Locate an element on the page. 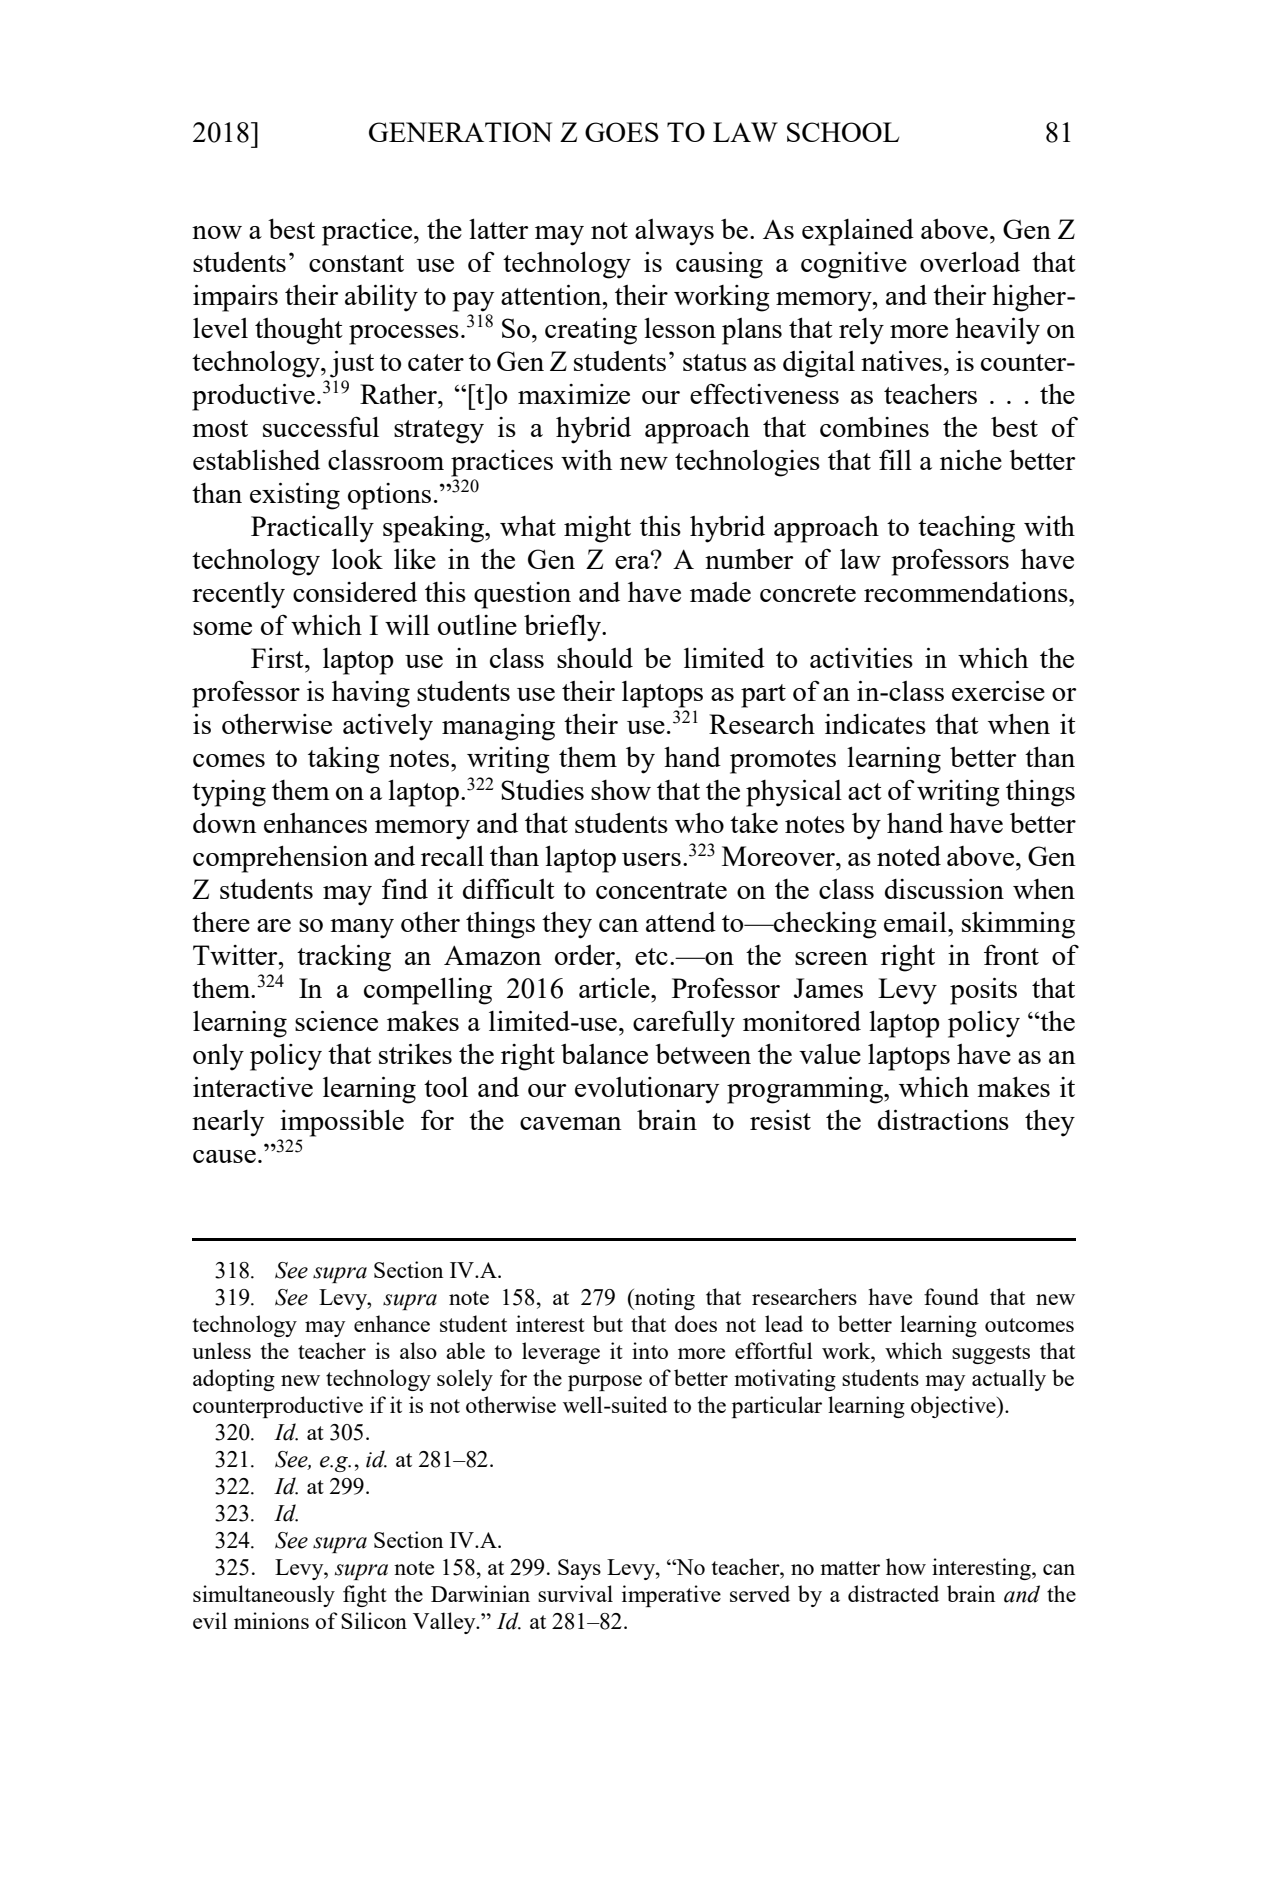 The width and height of the document is (1268, 1878). discussion is located at coordinates (944, 889).
